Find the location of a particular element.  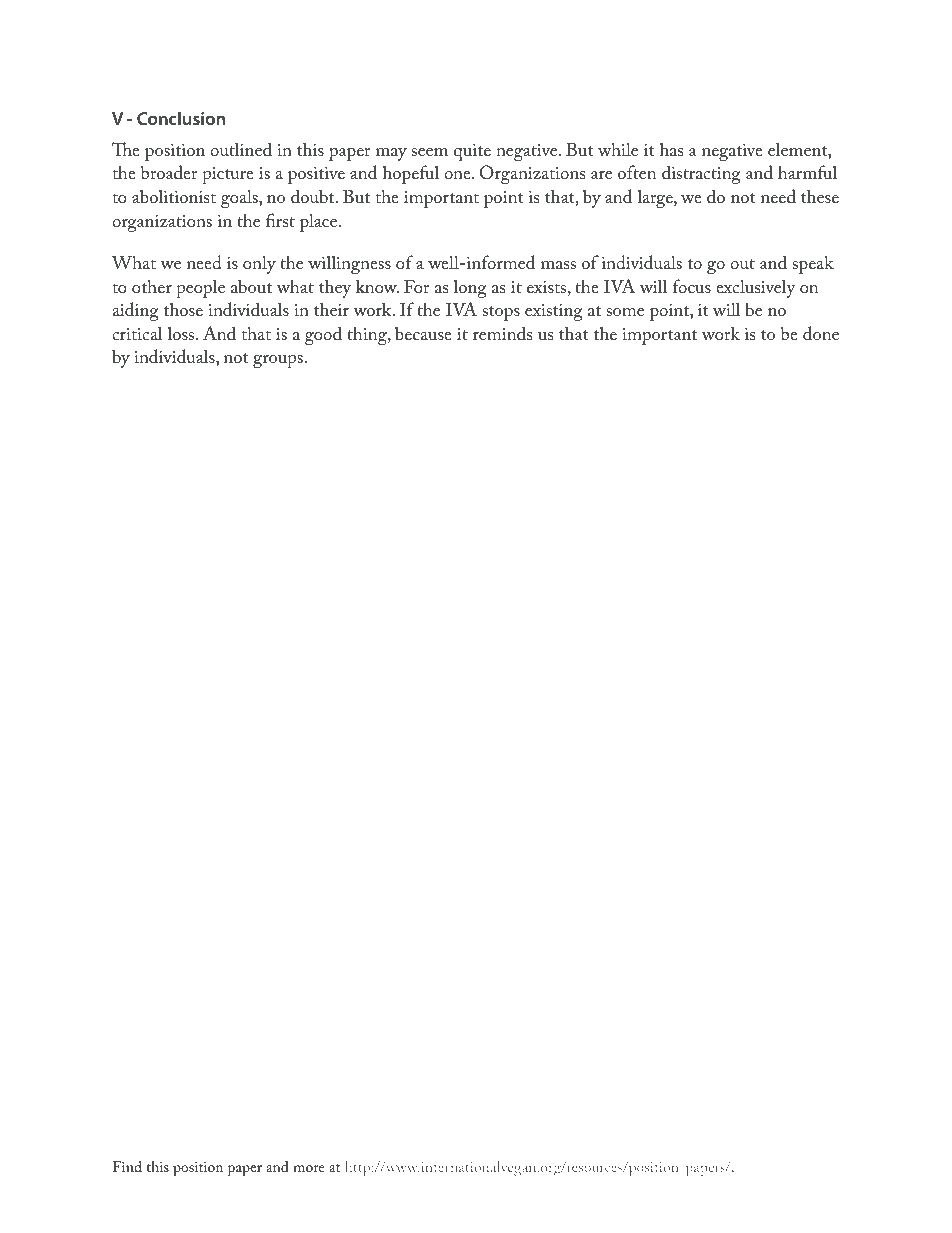

outlined is located at coordinates (241, 149).
